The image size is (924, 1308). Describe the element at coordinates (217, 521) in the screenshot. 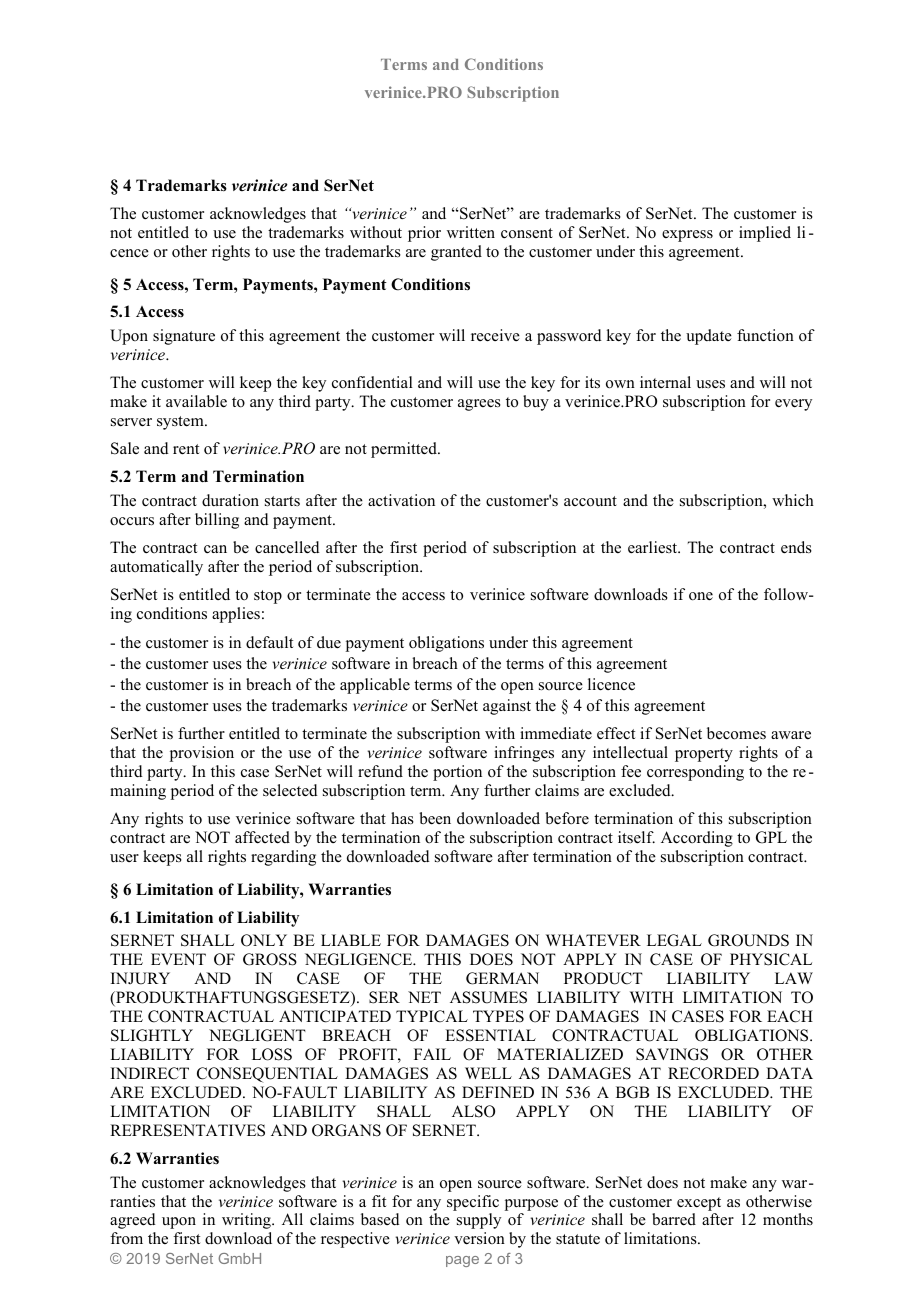

I see `billing` at that location.
